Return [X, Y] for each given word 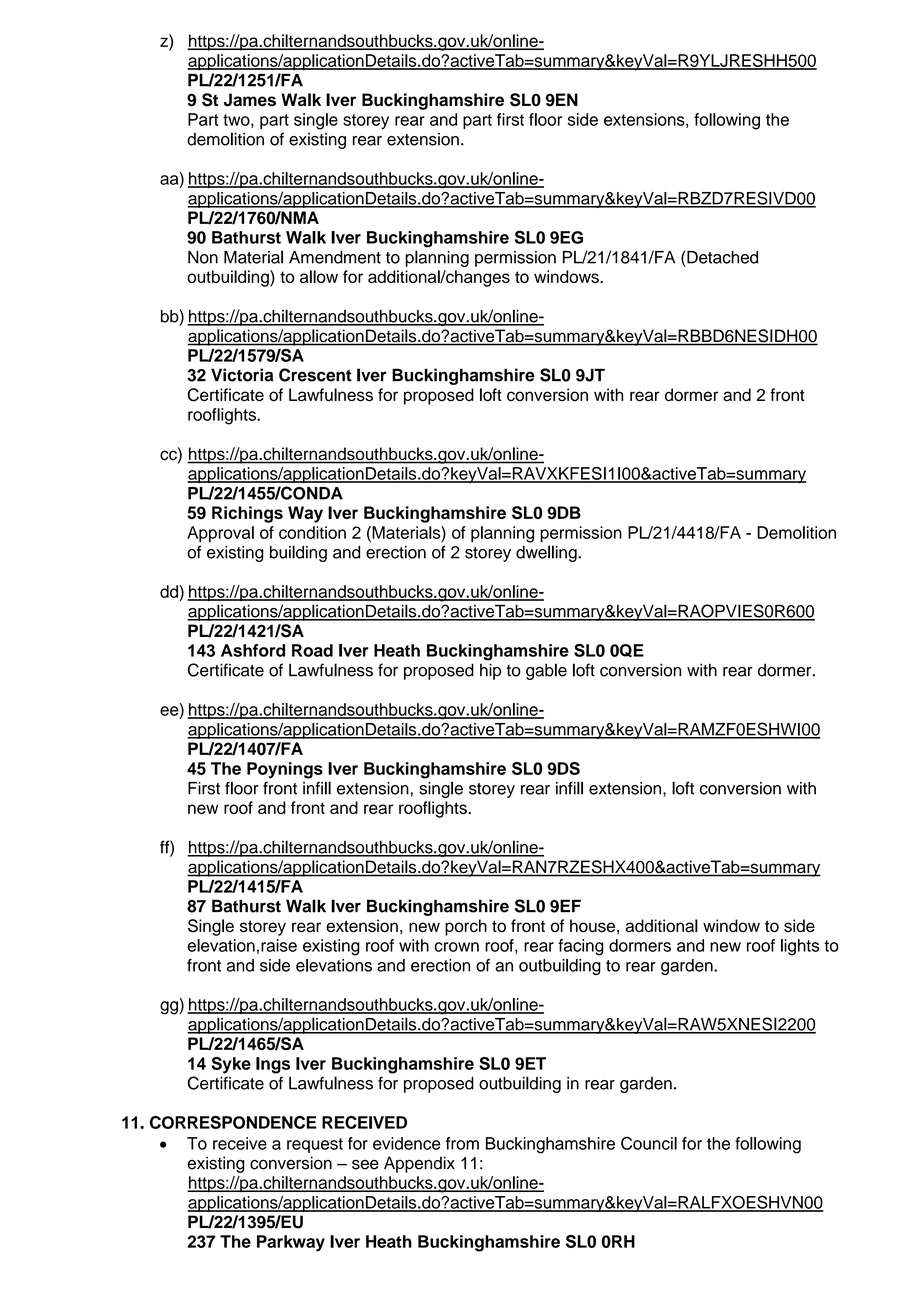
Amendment [335, 257]
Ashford [253, 650]
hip [490, 671]
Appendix [419, 1164]
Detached [722, 257]
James [250, 100]
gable [546, 671]
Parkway [291, 1243]
